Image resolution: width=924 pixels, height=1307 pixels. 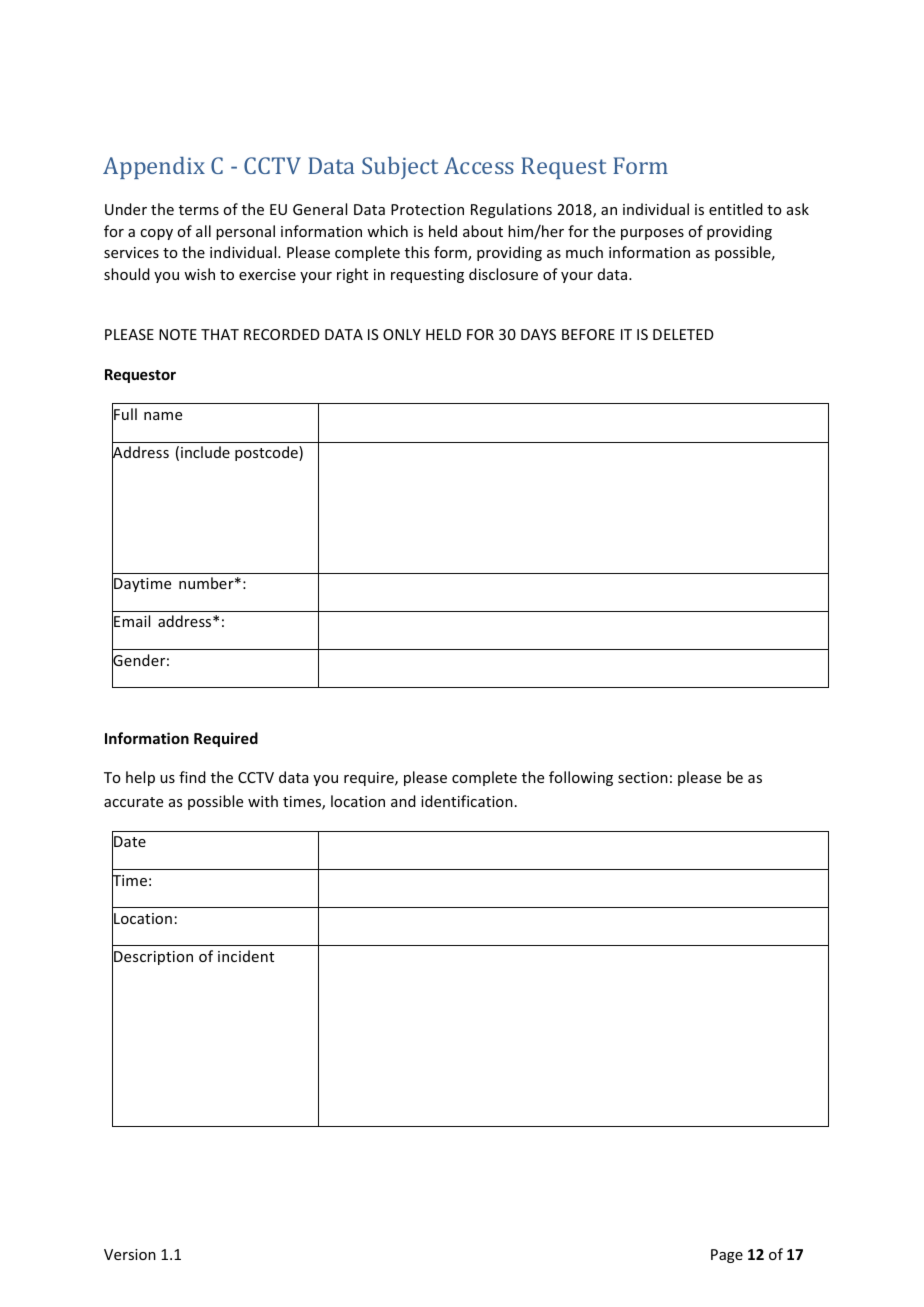 I want to click on find, so click(x=192, y=777).
